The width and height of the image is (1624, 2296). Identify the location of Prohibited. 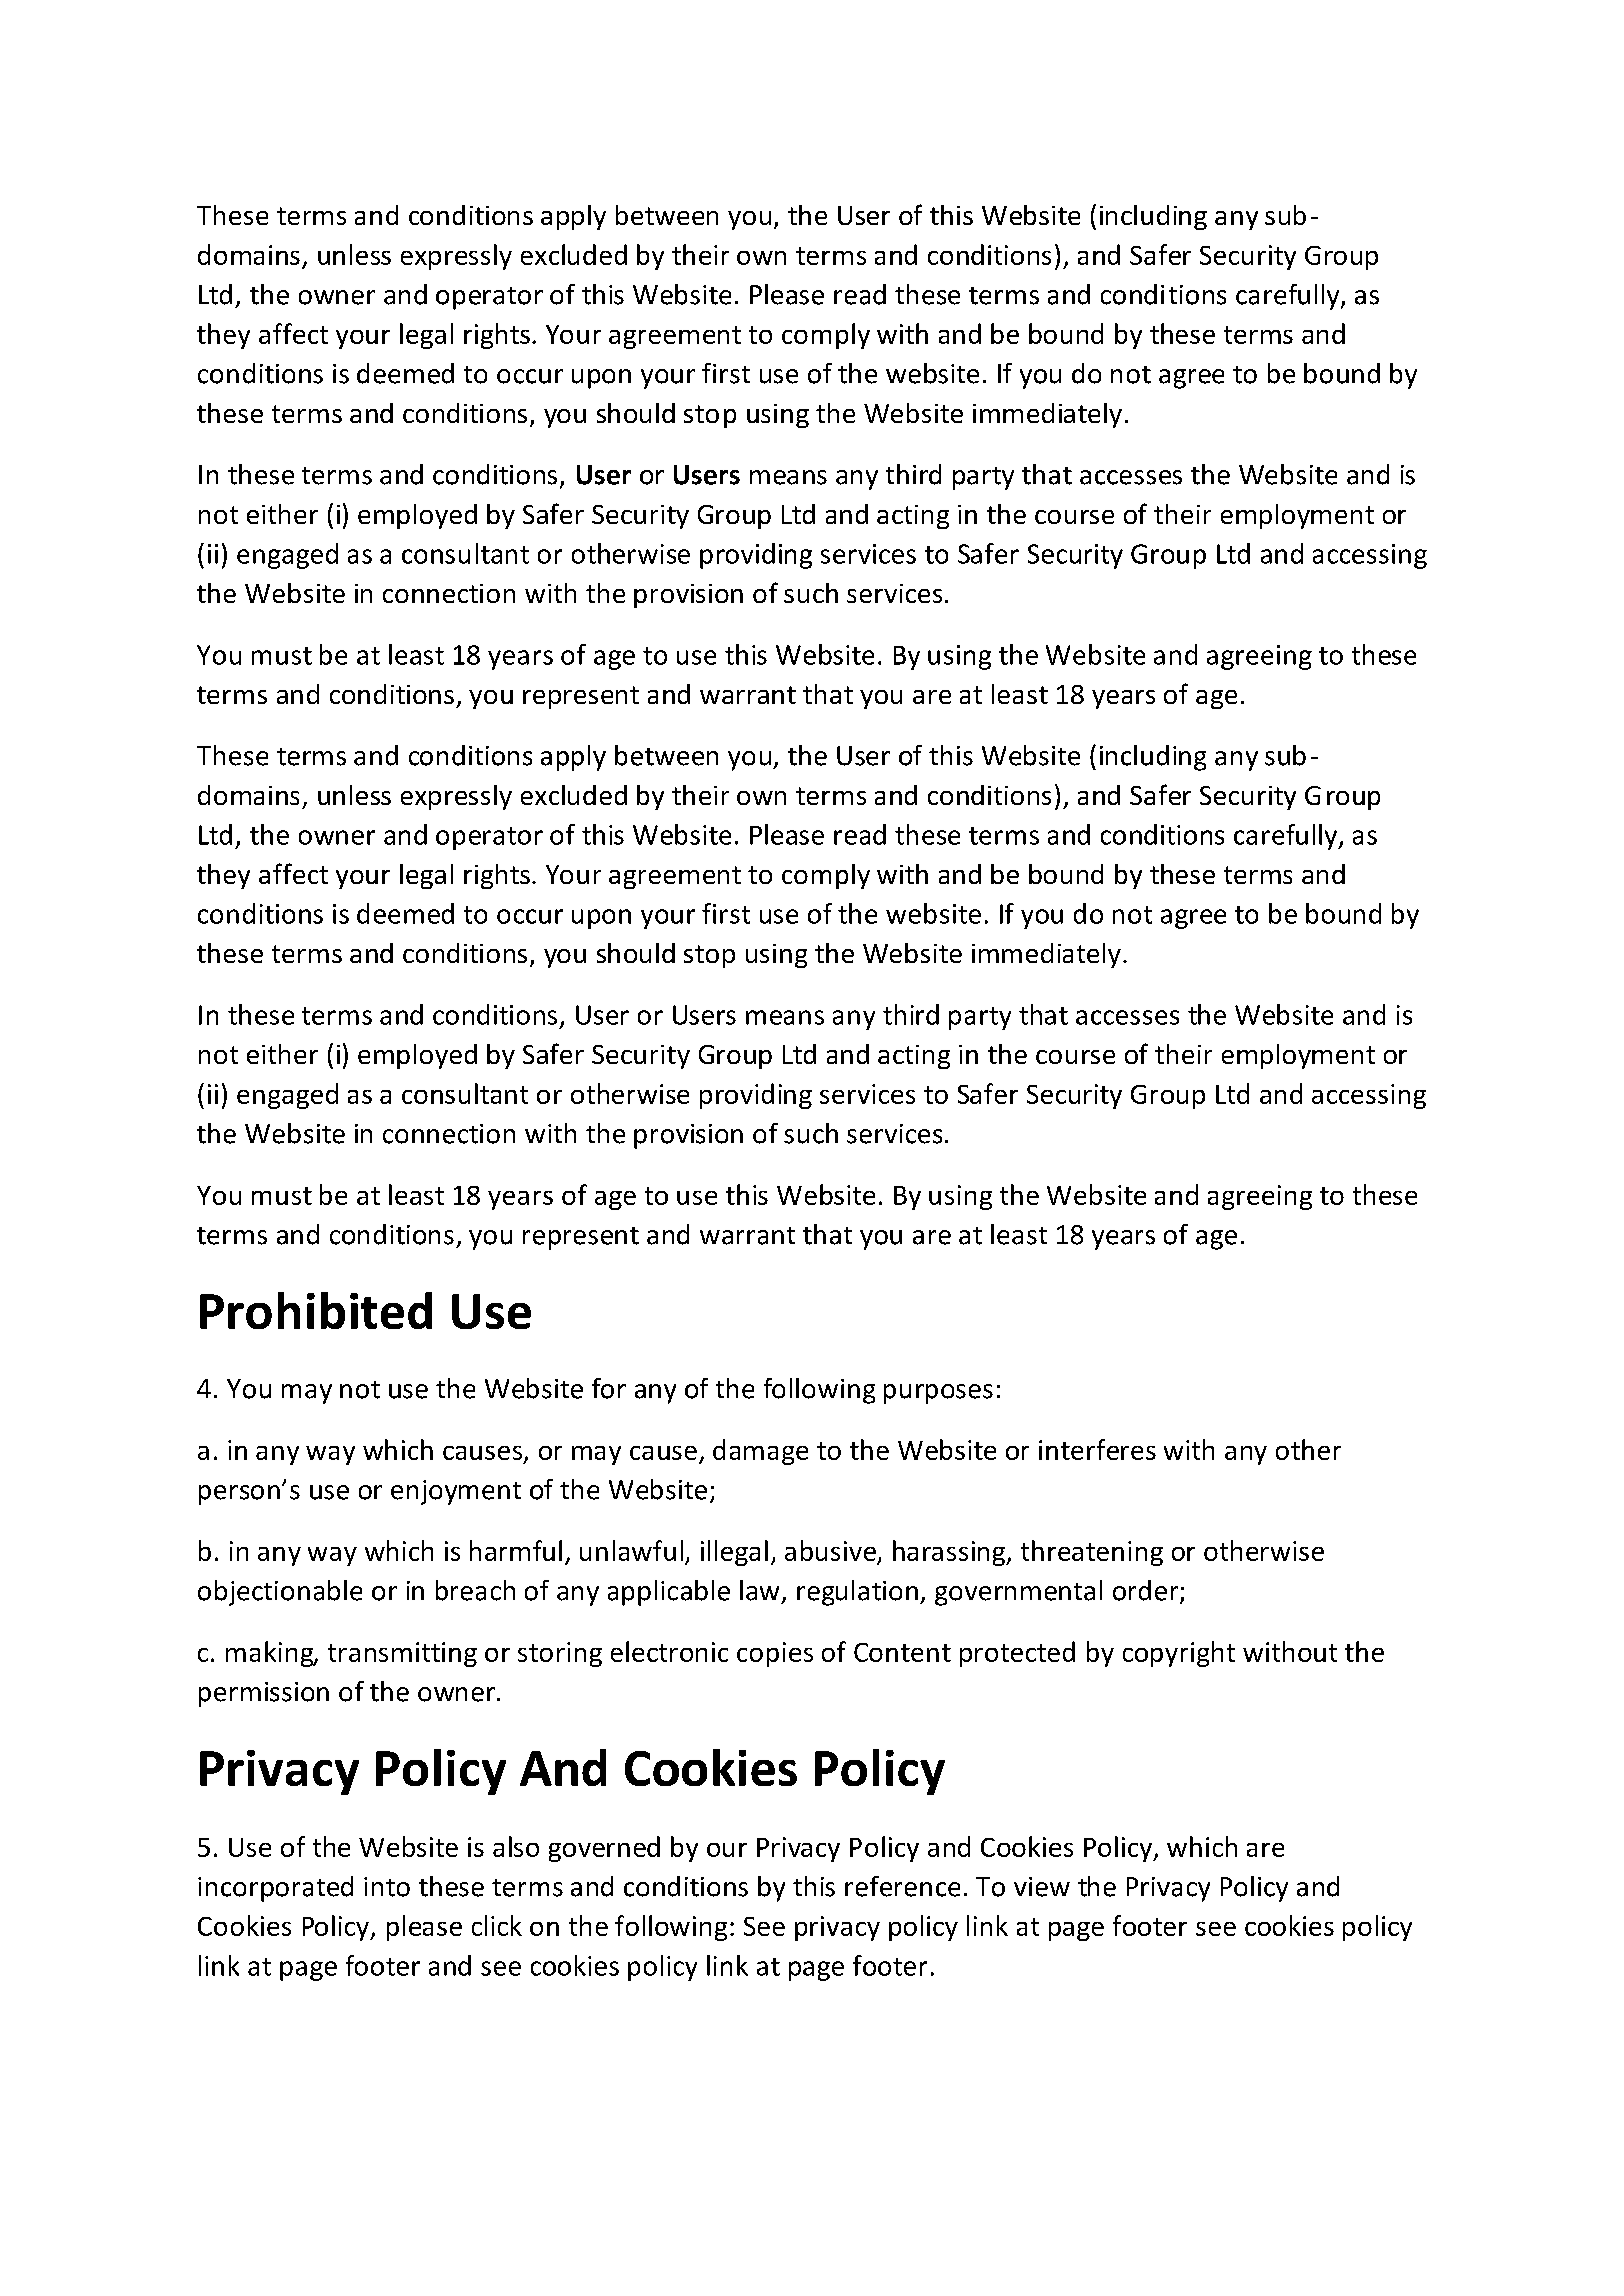
(316, 1310).
